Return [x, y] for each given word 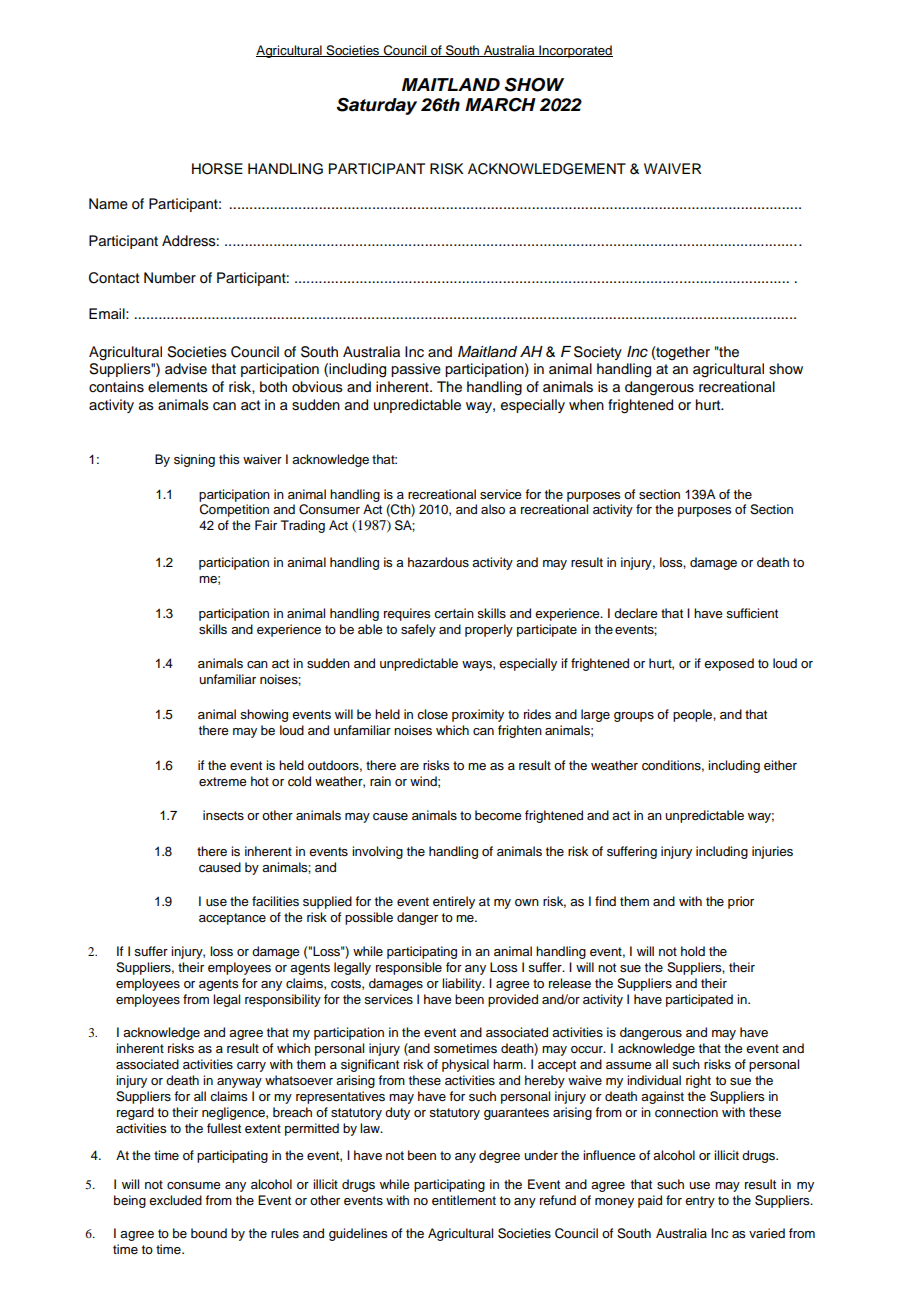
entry [700, 1202]
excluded [175, 1200]
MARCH [500, 105]
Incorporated [575, 51]
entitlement [464, 1200]
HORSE [217, 169]
